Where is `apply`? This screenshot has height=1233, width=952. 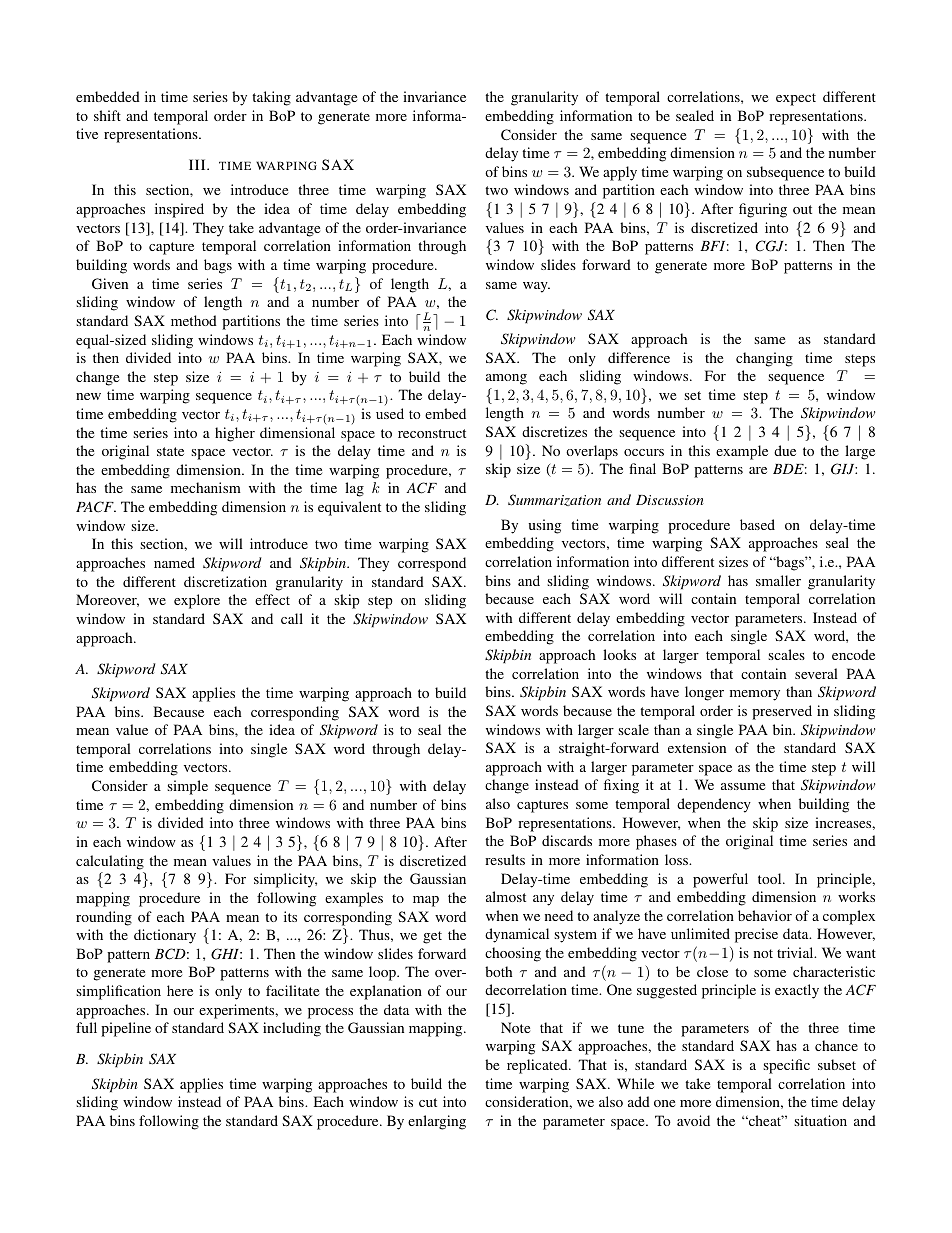
apply is located at coordinates (620, 173).
